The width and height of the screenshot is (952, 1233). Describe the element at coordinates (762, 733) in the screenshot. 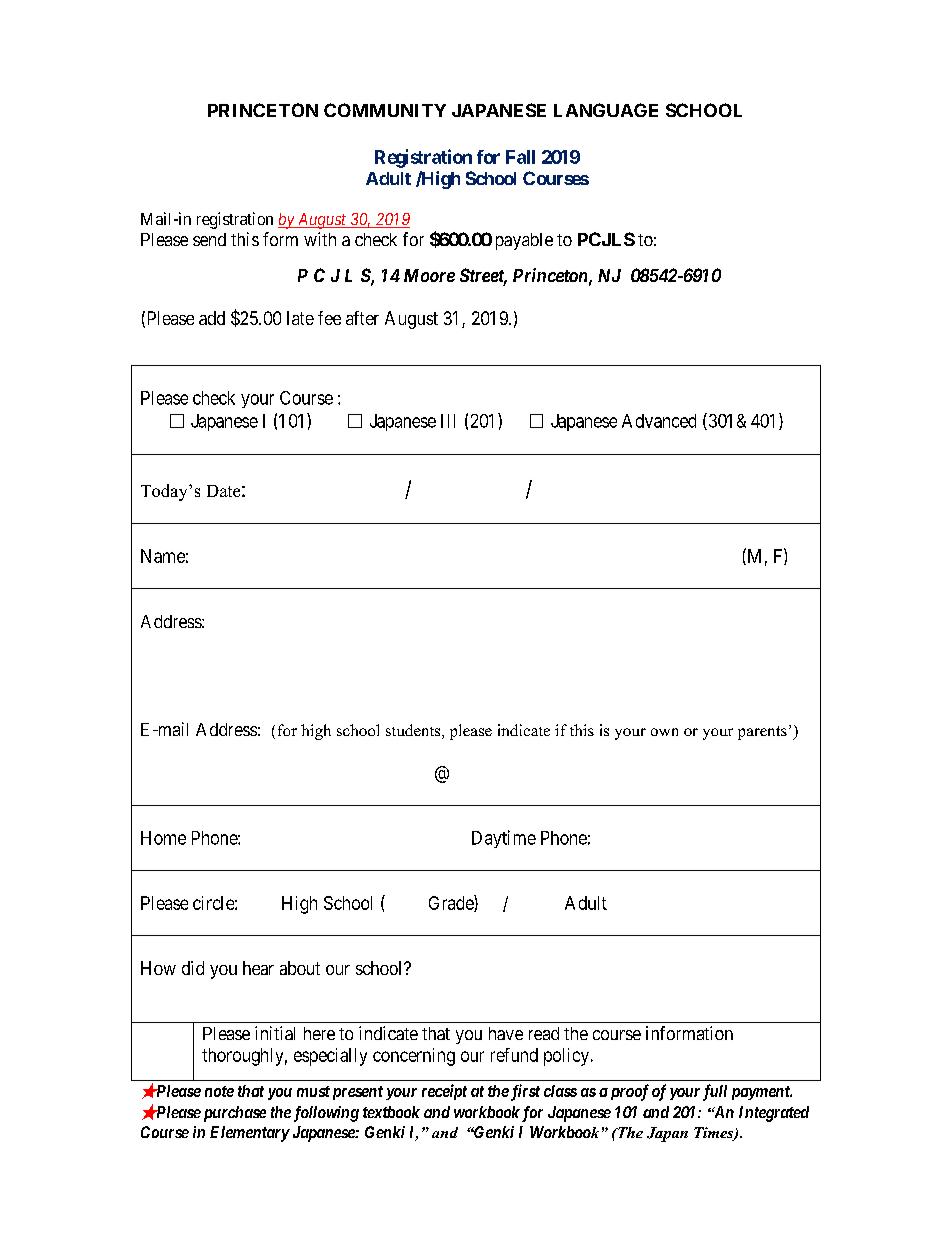

I see `parents` at that location.
